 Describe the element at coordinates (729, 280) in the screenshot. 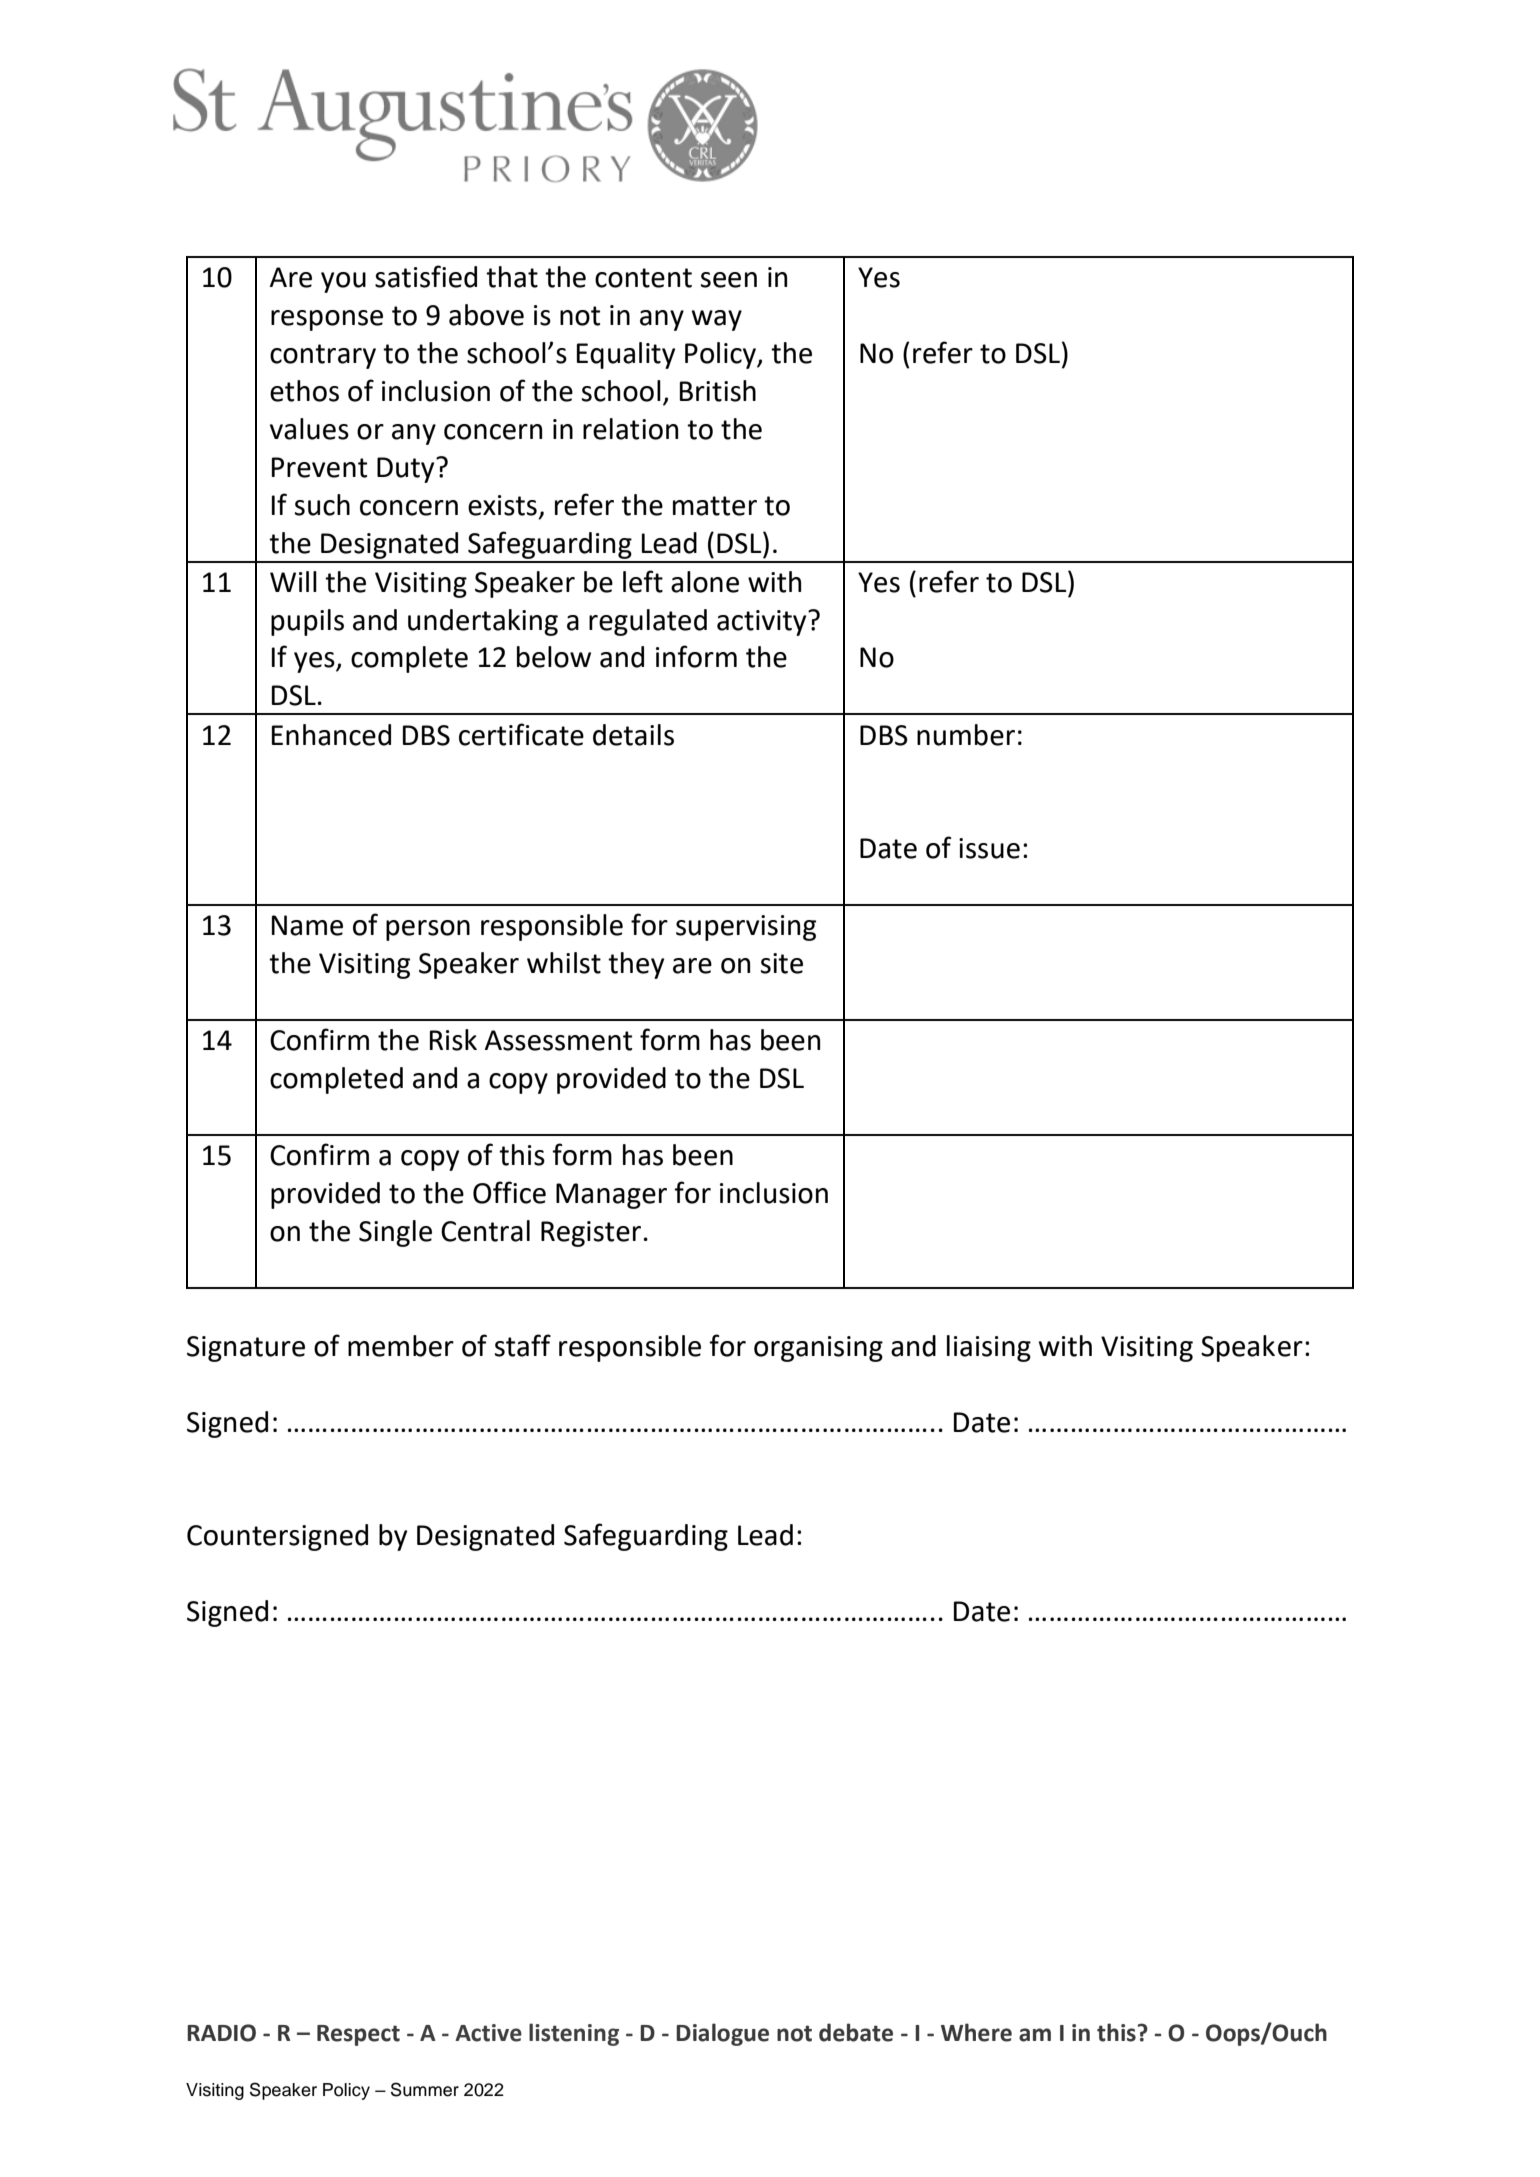

I see `seen` at that location.
